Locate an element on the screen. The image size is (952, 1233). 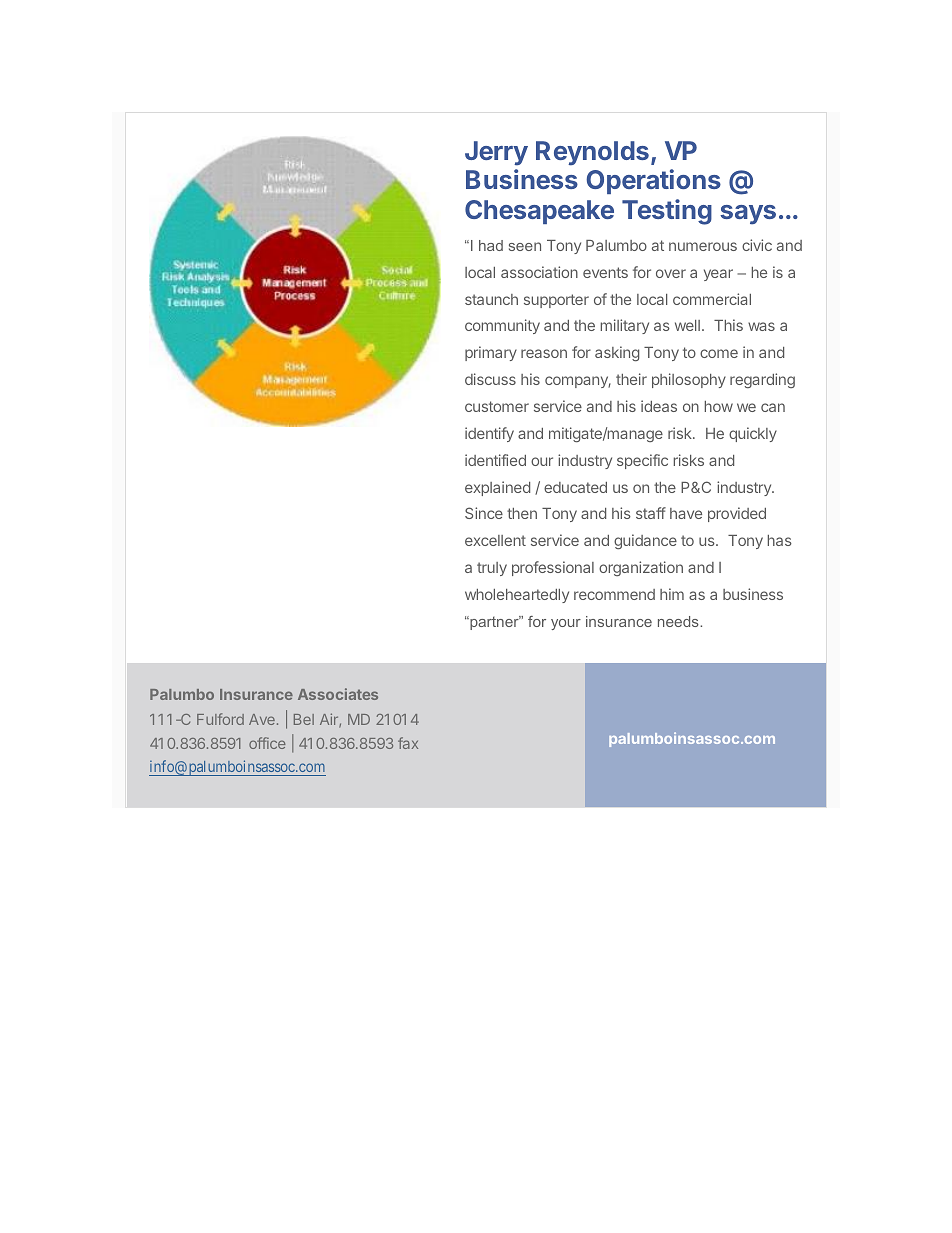
fax is located at coordinates (408, 743).
